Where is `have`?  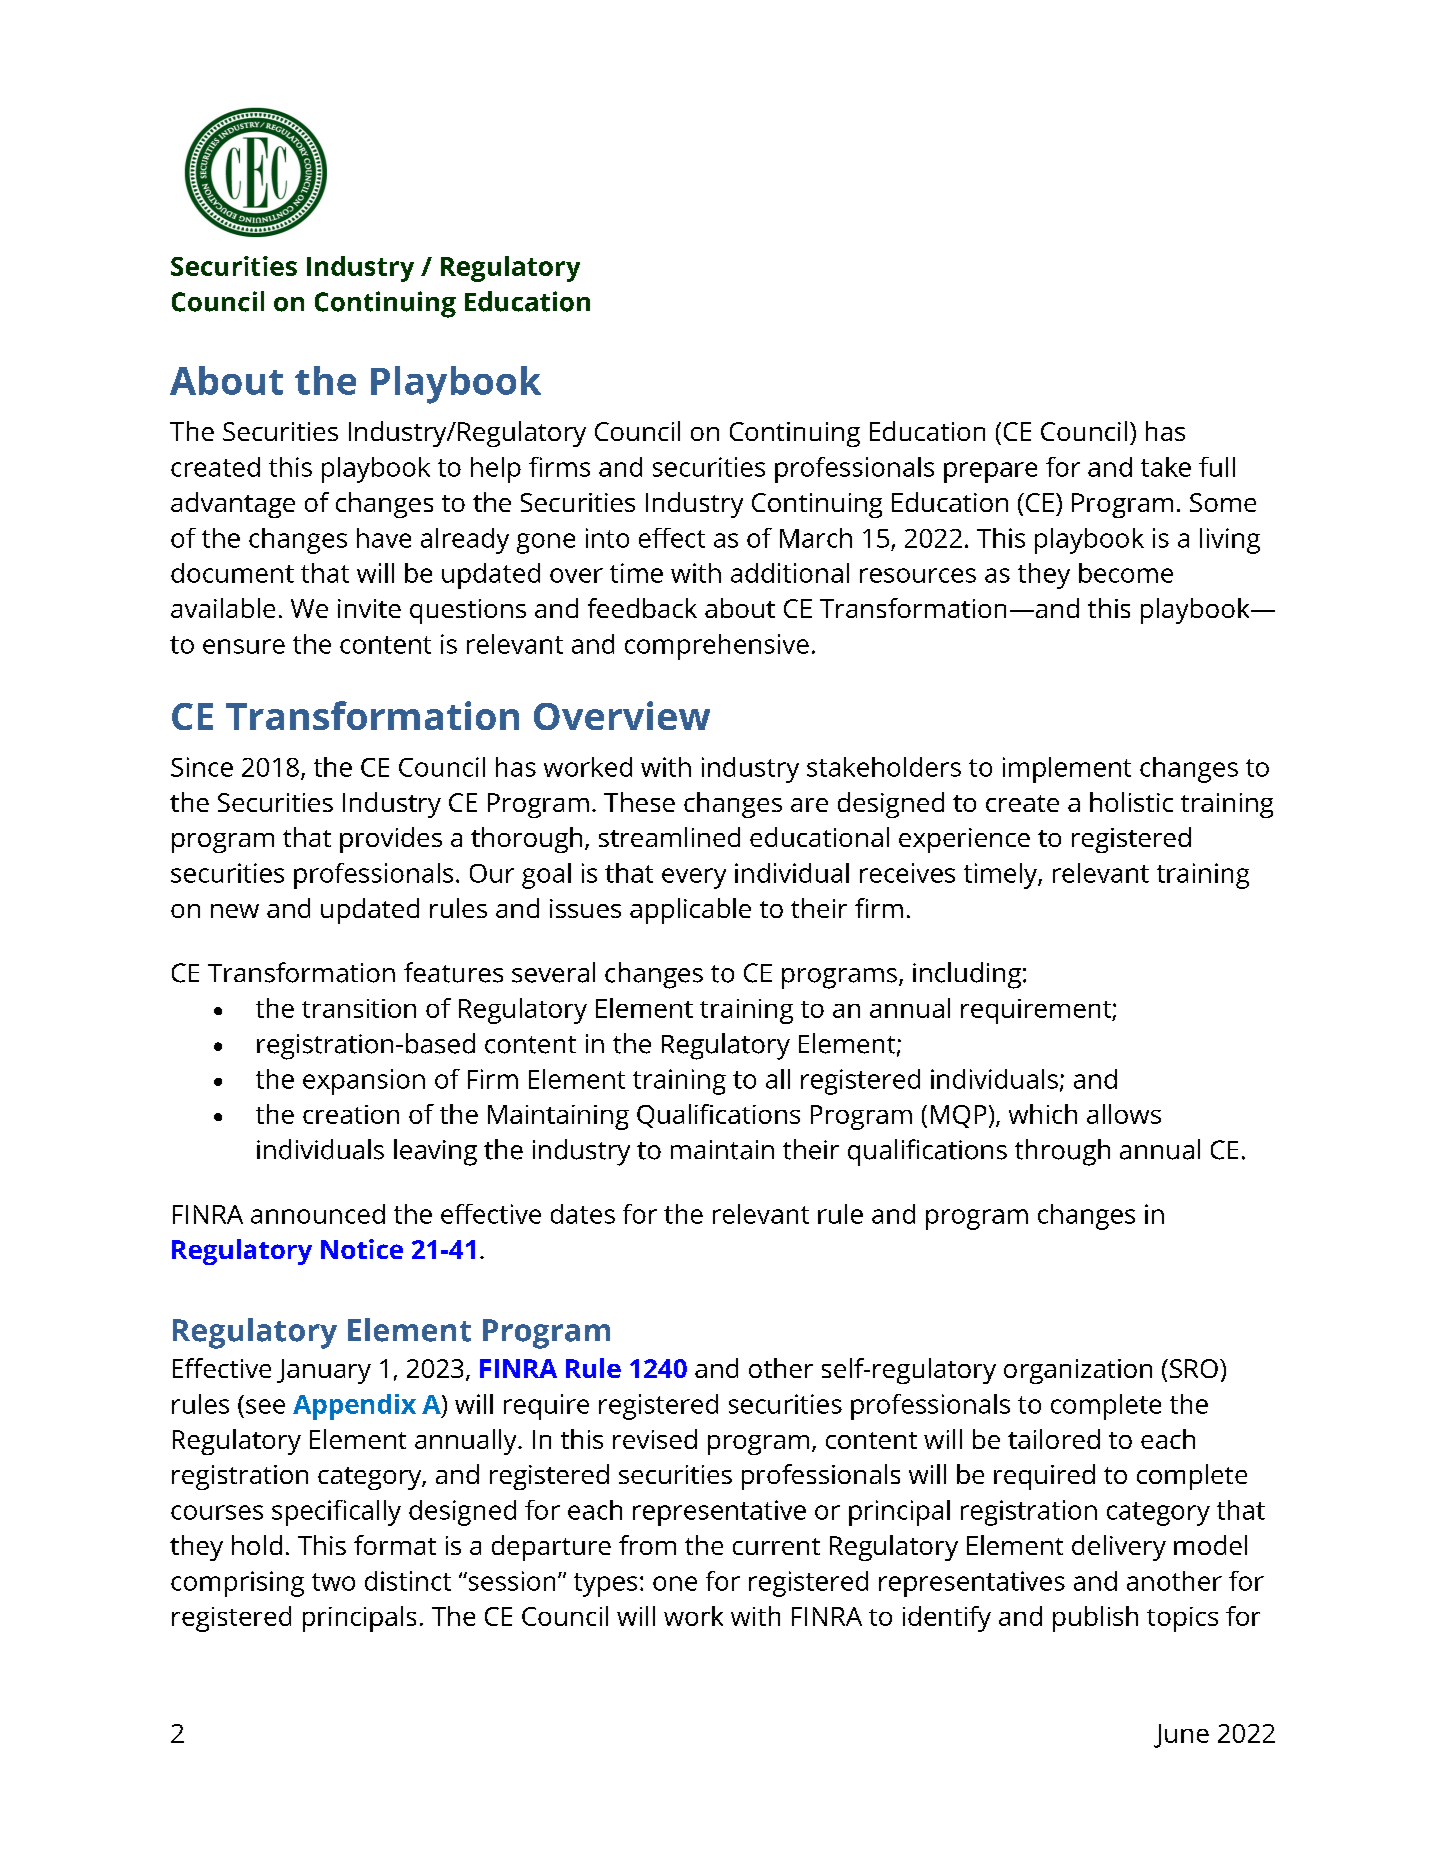
have is located at coordinates (384, 538).
